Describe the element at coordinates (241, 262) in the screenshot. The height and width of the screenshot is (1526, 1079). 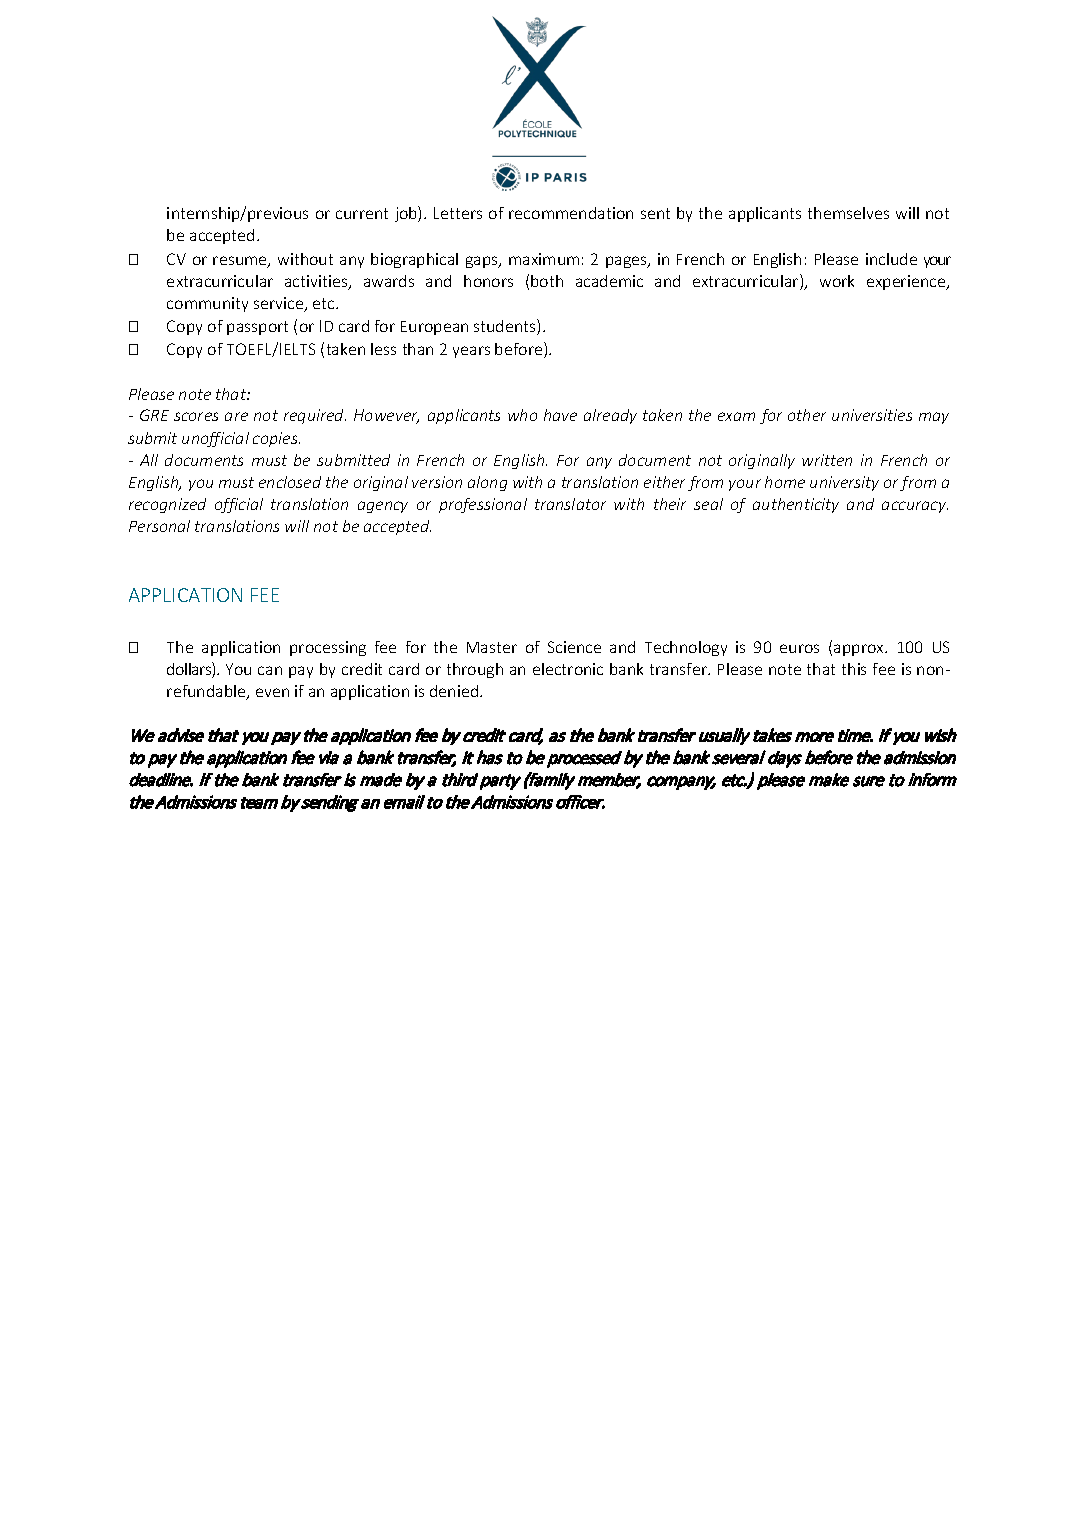
I see `resume` at that location.
